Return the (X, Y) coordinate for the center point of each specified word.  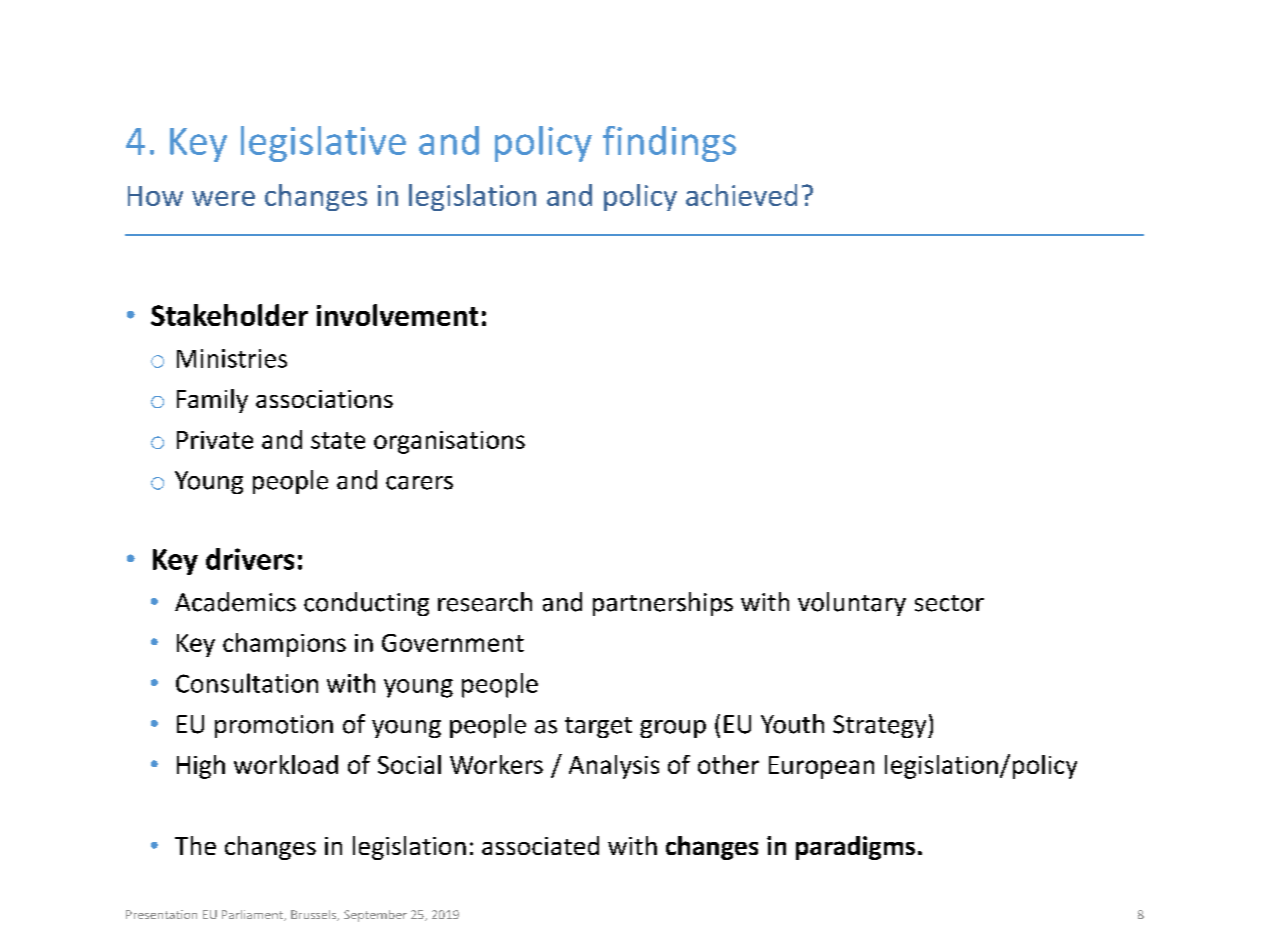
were (223, 198)
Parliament (254, 915)
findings (669, 144)
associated (540, 845)
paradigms (855, 848)
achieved (741, 195)
